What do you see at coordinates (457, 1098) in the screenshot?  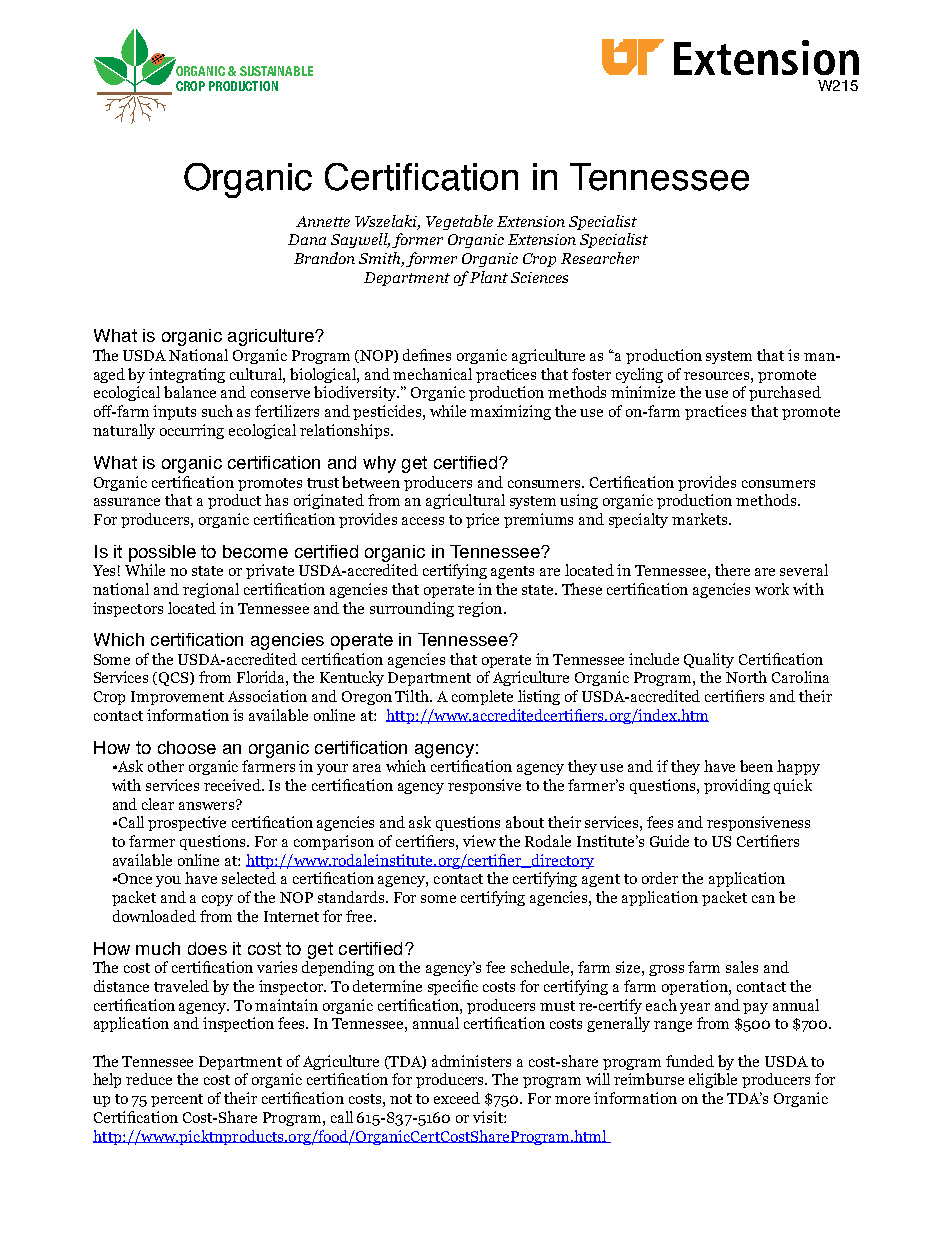 I see `exceed` at bounding box center [457, 1098].
